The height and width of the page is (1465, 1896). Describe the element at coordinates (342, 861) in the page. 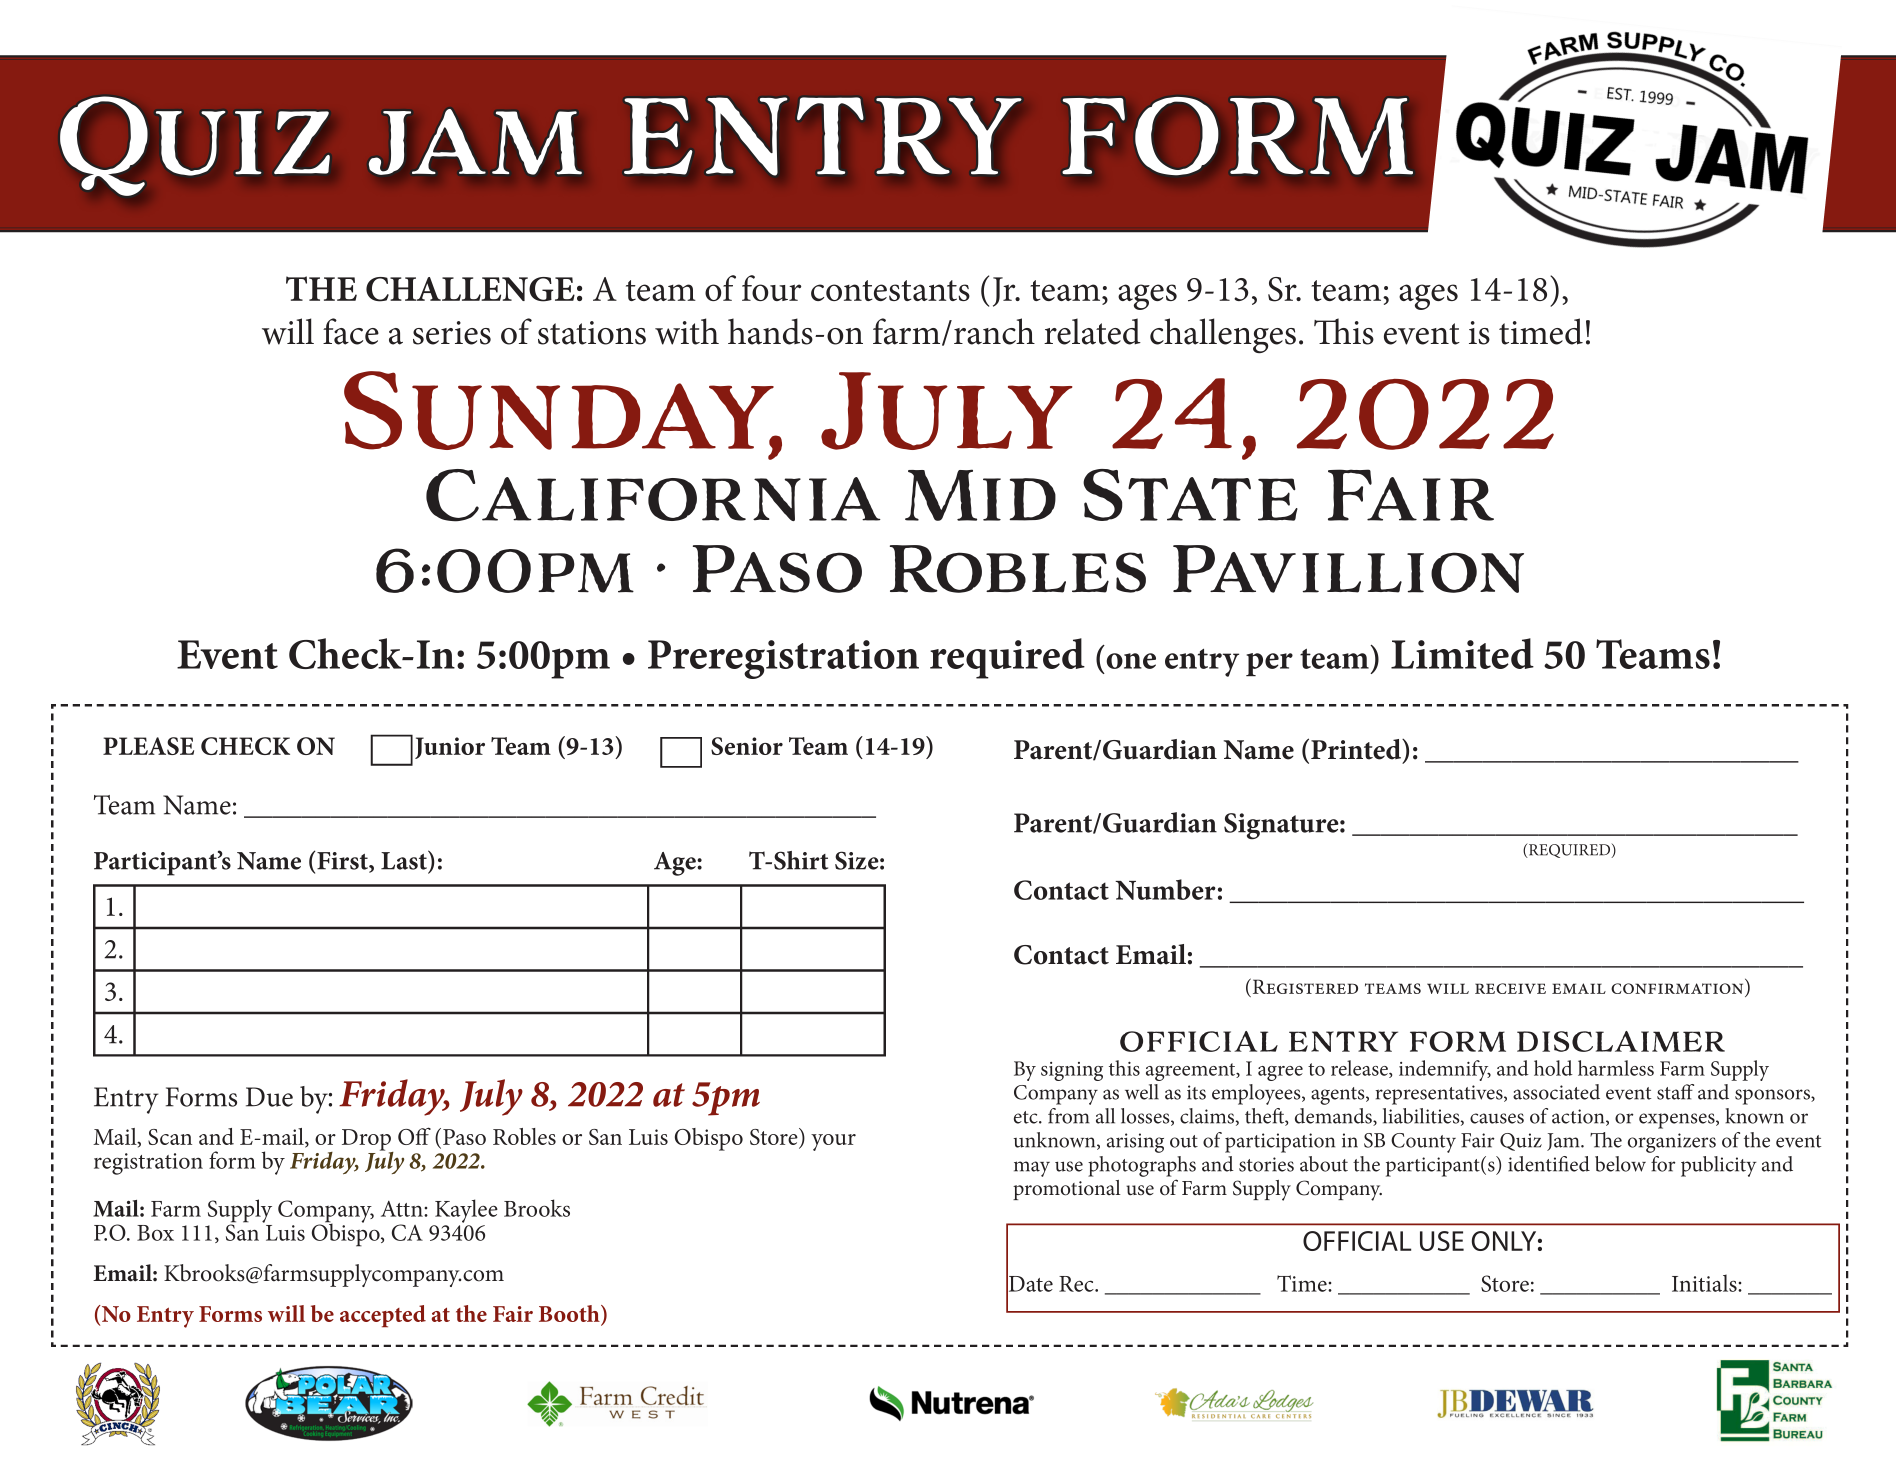

I see `First` at that location.
